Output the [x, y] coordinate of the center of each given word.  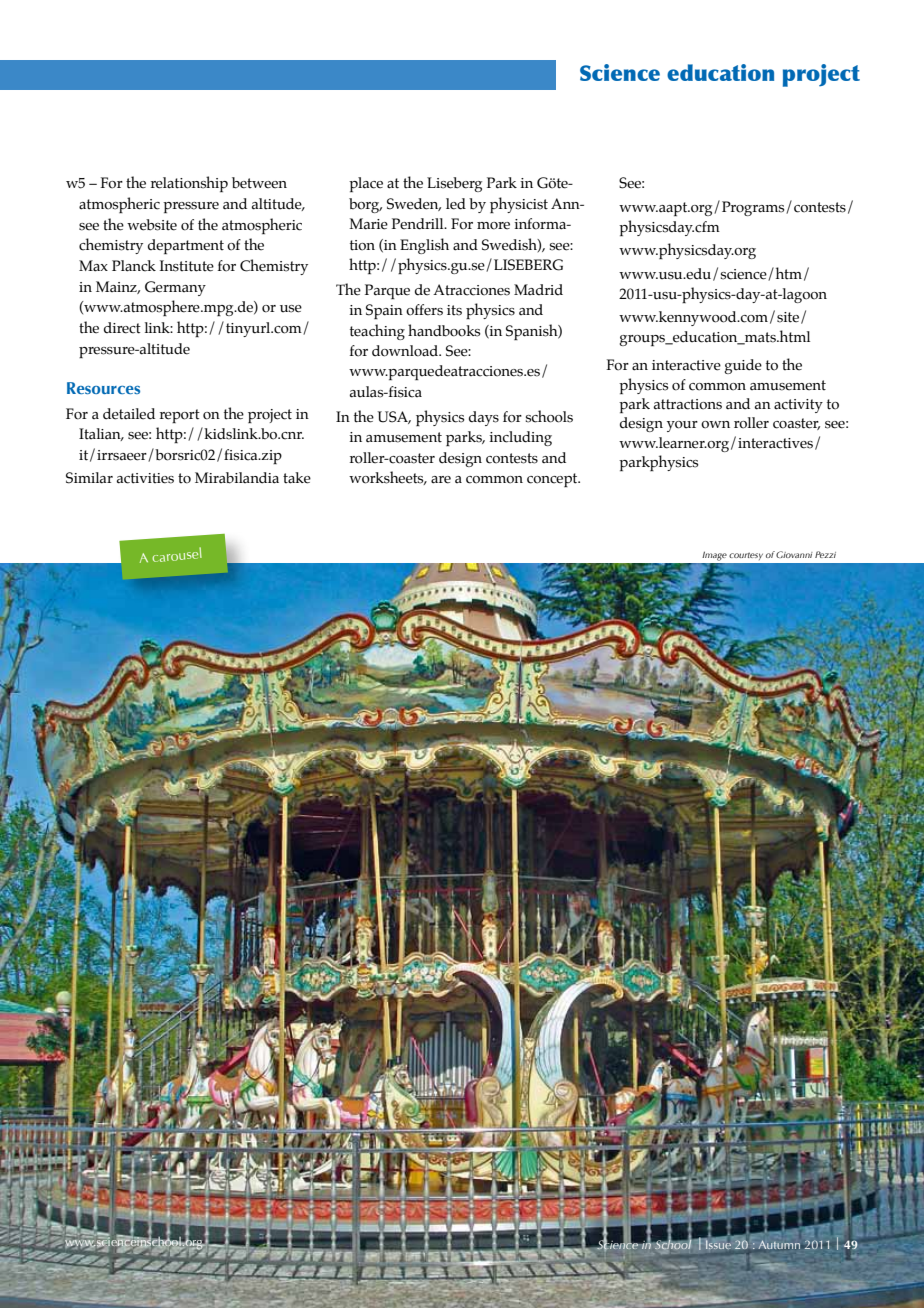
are [441, 480]
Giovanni [794, 554]
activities [145, 478]
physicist [519, 205]
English [424, 246]
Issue [718, 1245]
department [186, 246]
